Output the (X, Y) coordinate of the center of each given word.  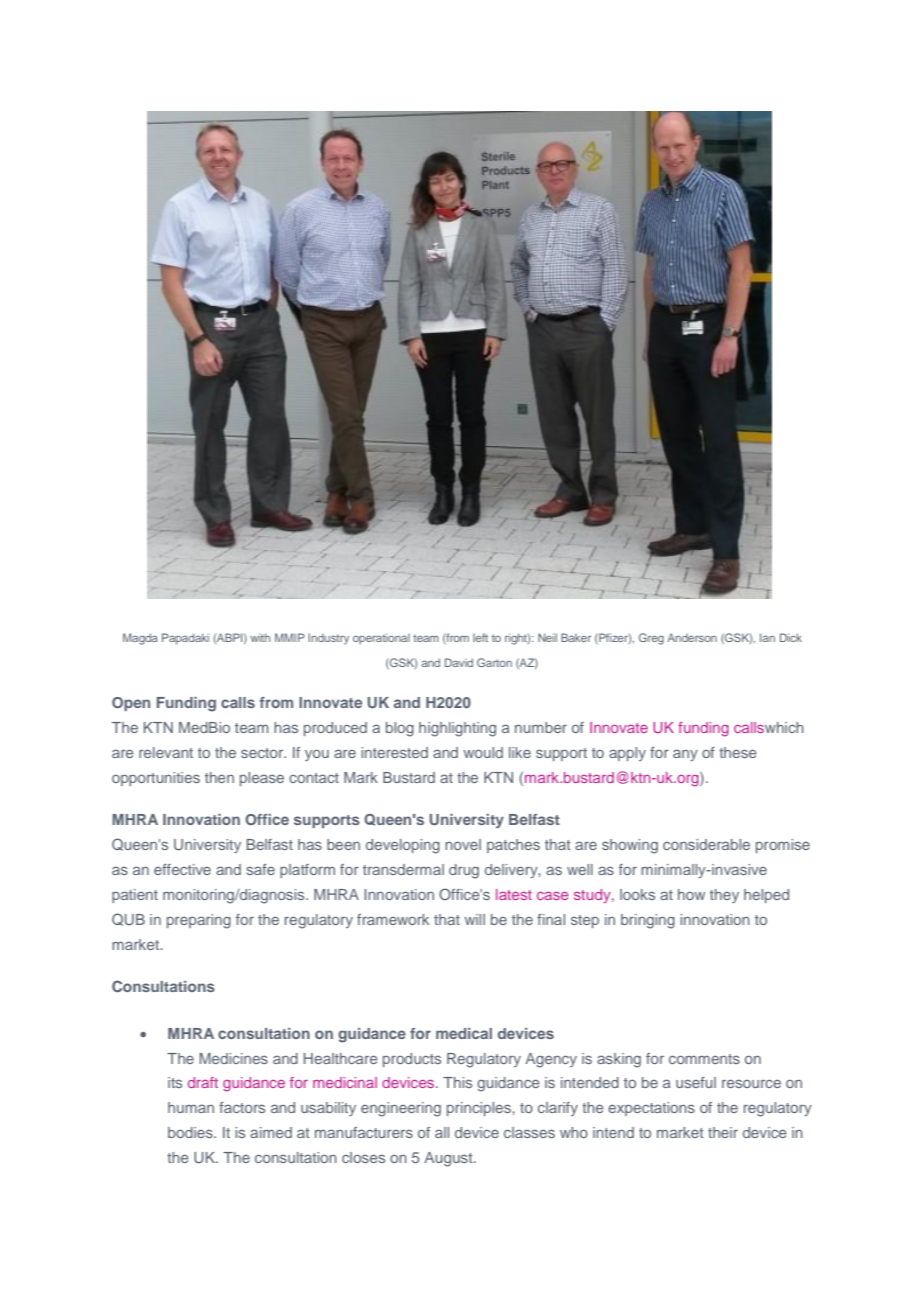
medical (464, 1033)
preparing (199, 921)
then (219, 777)
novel (463, 844)
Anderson (692, 637)
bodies (191, 1132)
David (459, 662)
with (260, 637)
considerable (706, 844)
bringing (648, 921)
